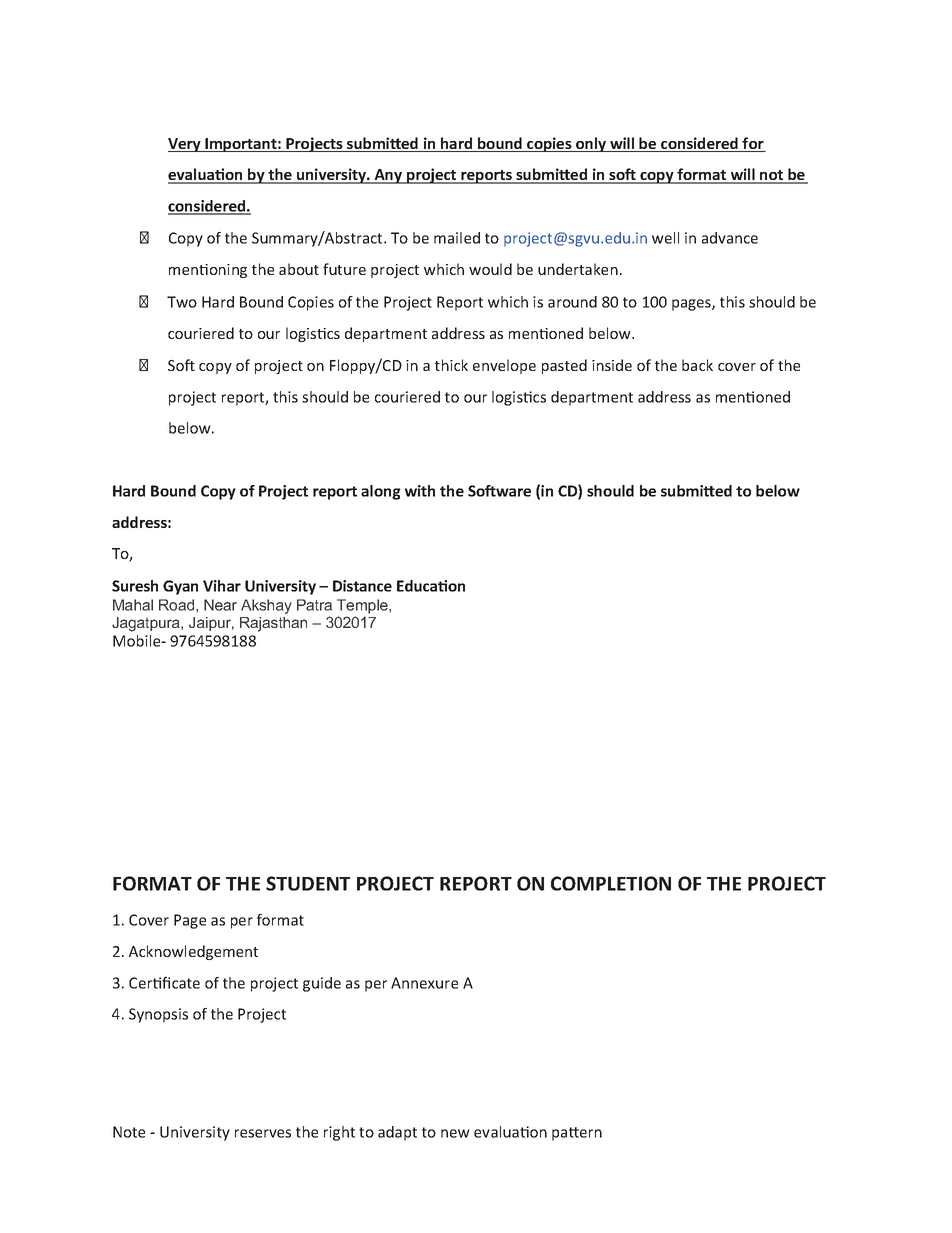  Describe the element at coordinates (185, 145) in the document. I see `Very` at that location.
